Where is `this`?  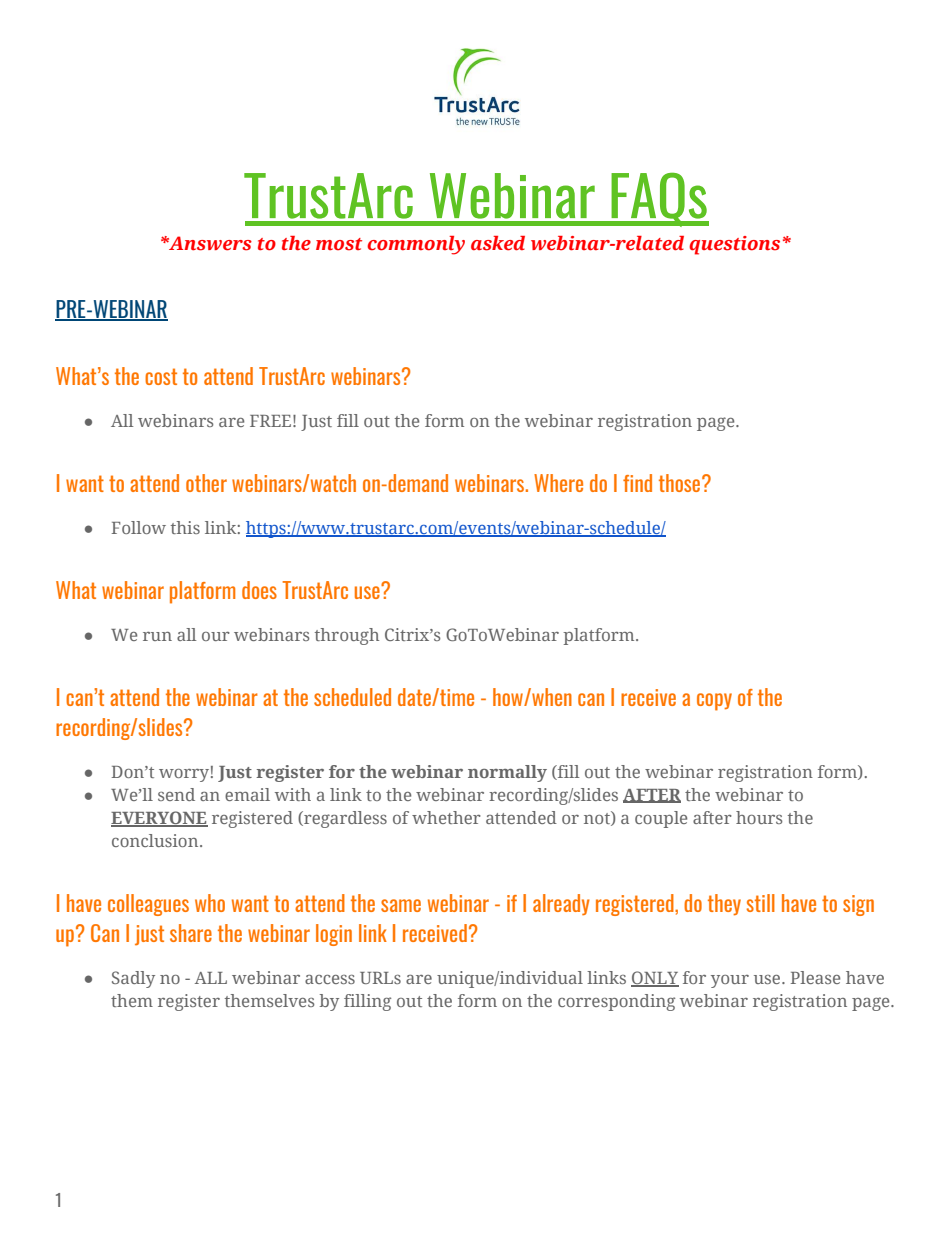 this is located at coordinates (185, 527).
